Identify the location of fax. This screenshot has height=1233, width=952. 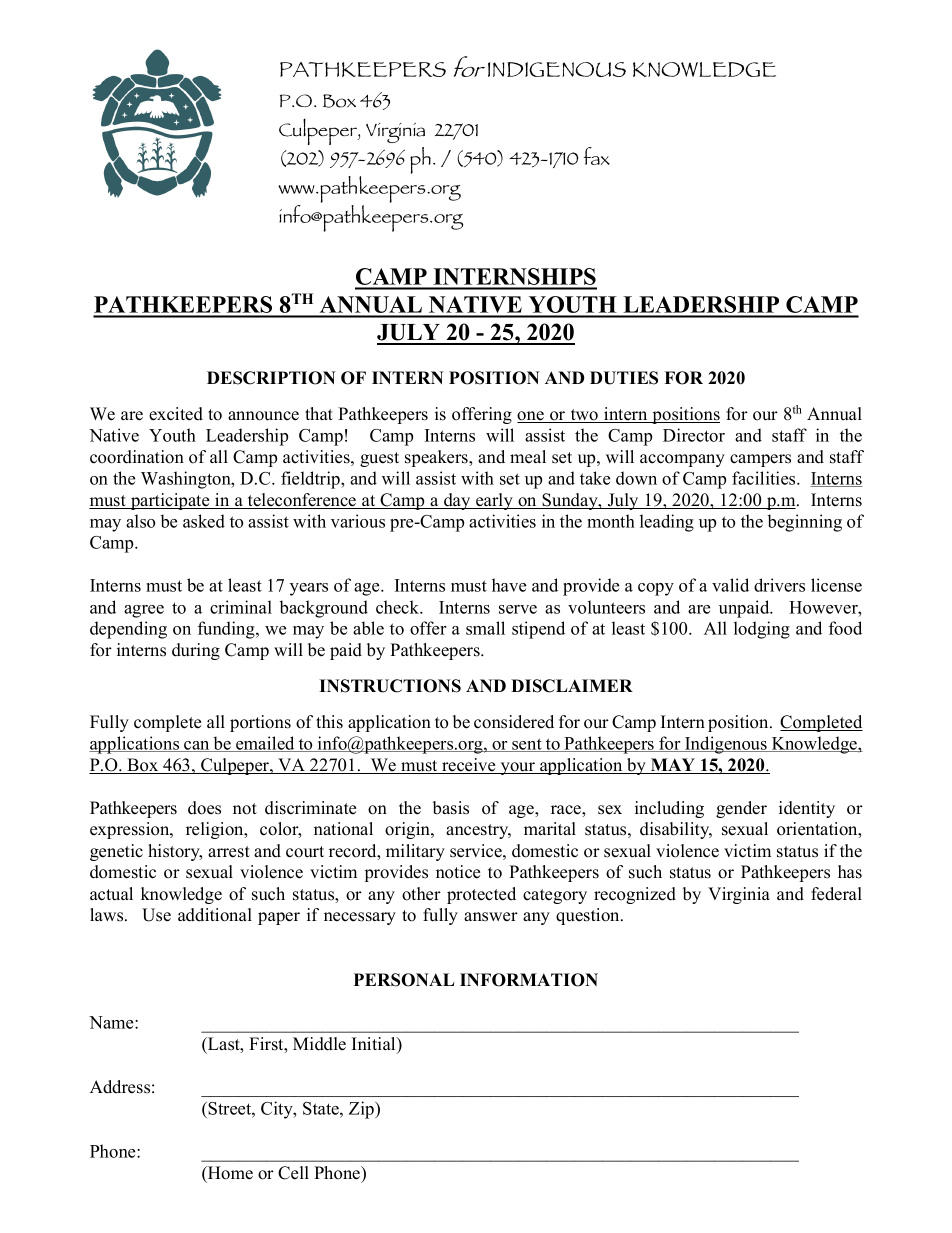
(597, 156).
